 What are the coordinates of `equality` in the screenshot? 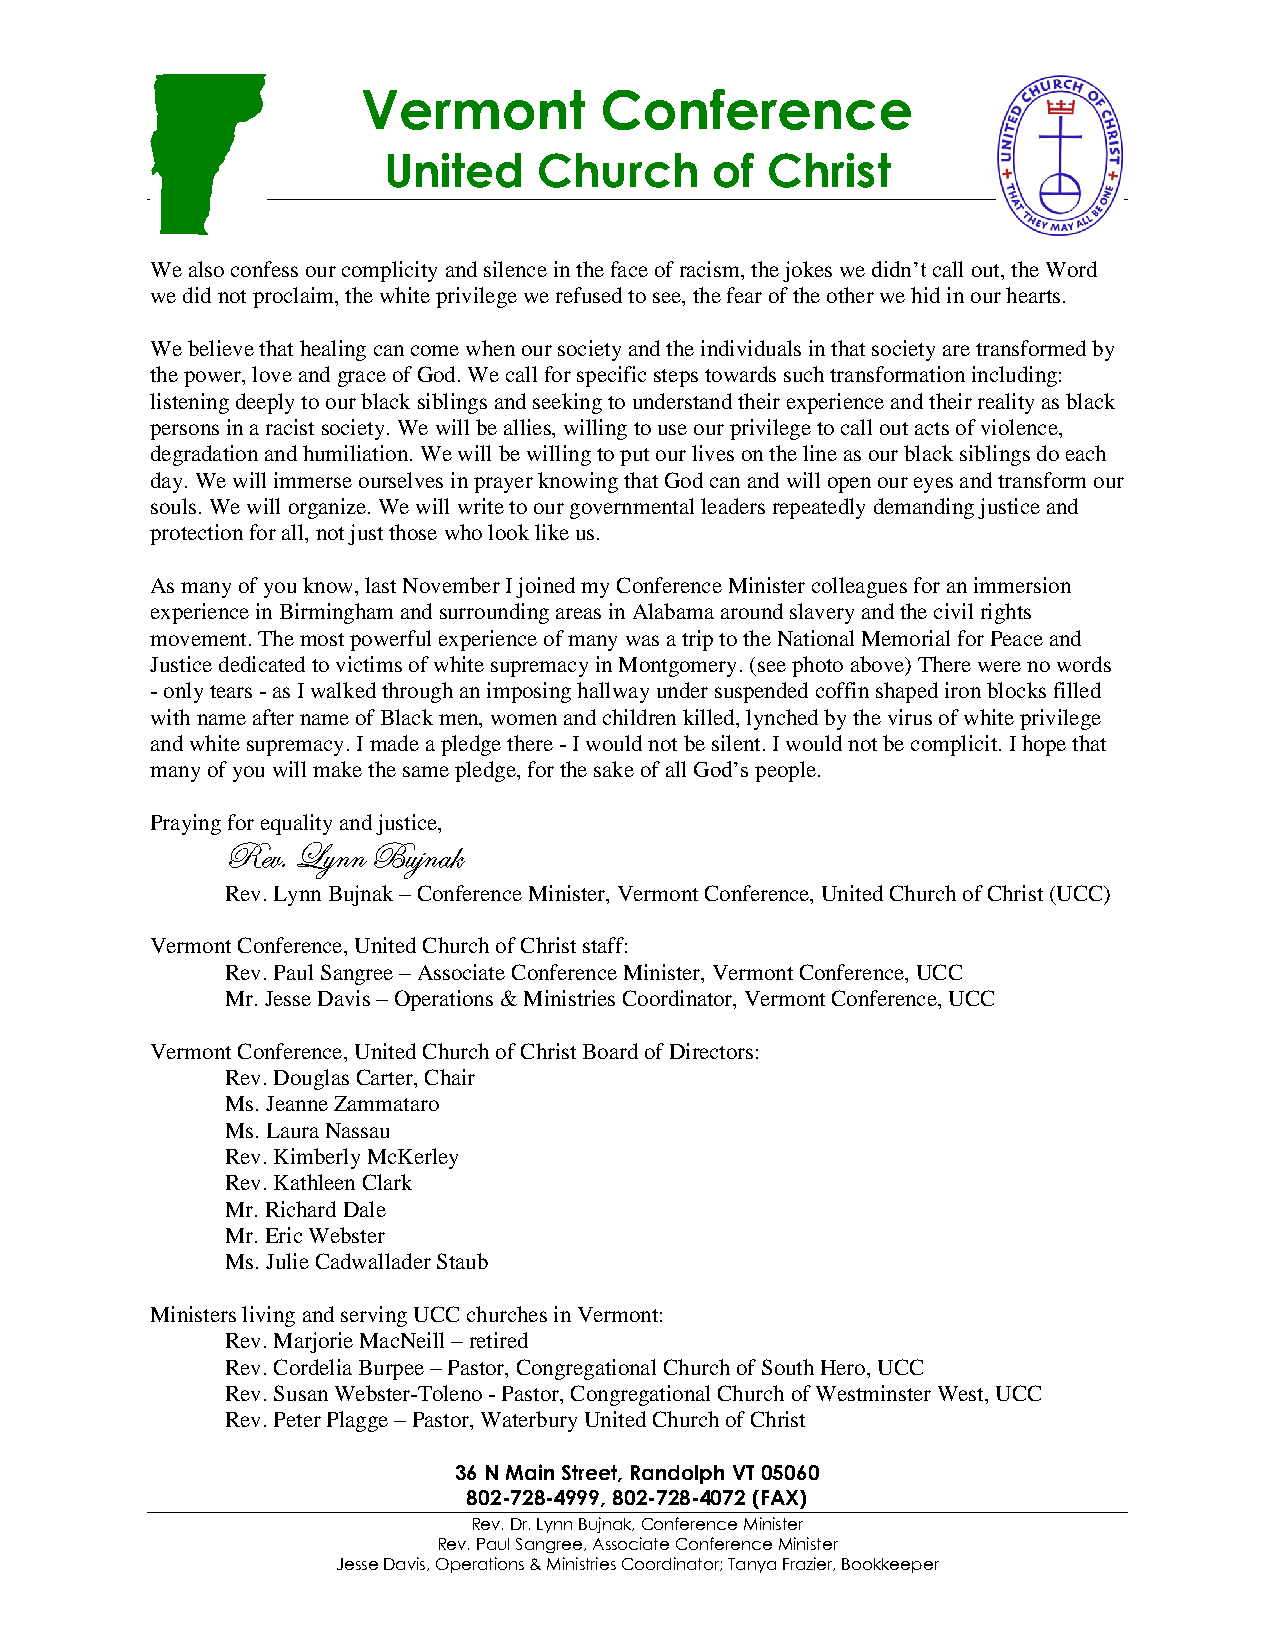 It's located at (296, 824).
